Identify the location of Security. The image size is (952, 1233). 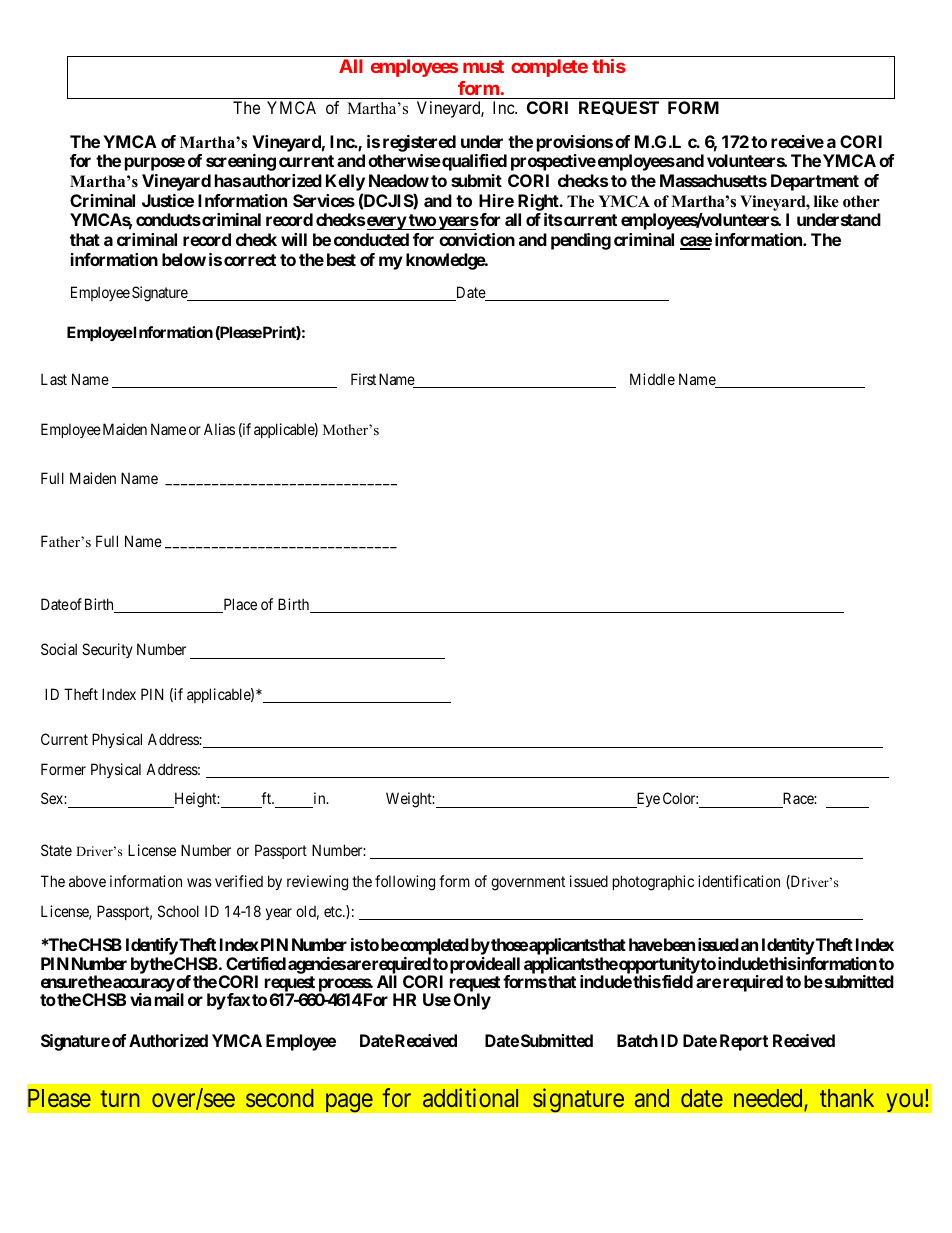
(107, 650).
